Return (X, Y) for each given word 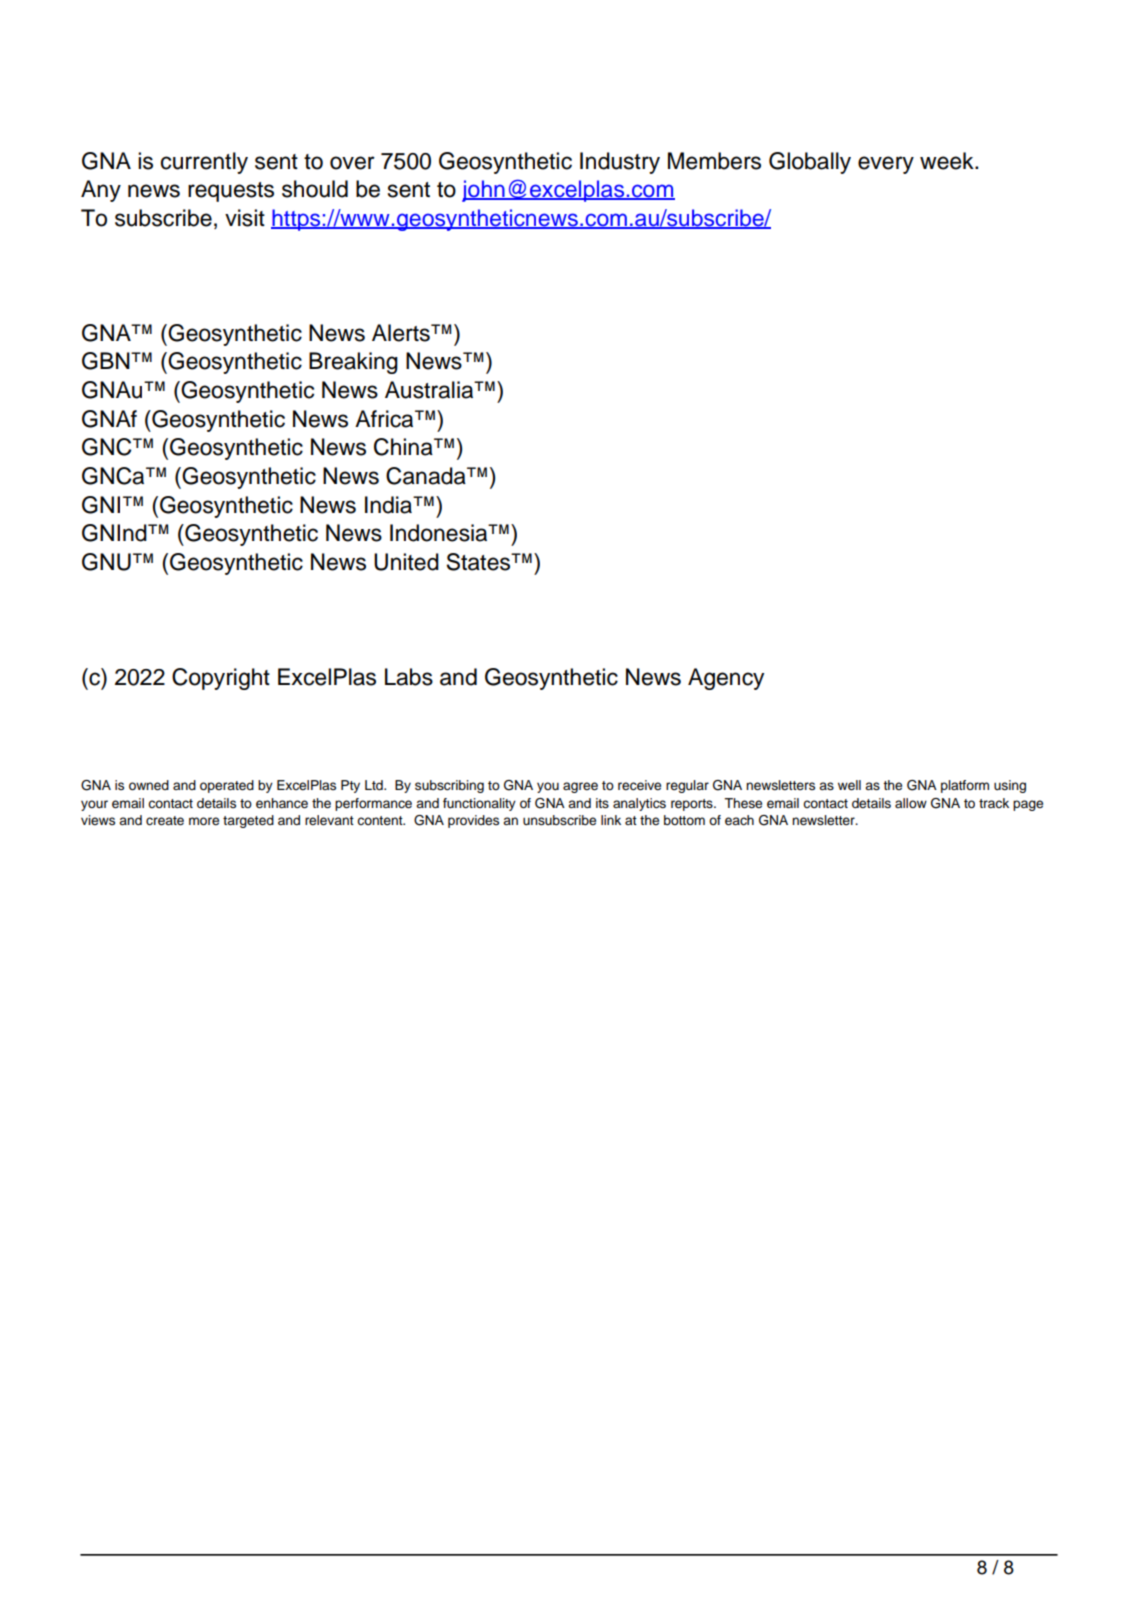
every (886, 165)
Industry (620, 163)
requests (231, 192)
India (390, 505)
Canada (427, 476)
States (479, 562)
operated (227, 786)
